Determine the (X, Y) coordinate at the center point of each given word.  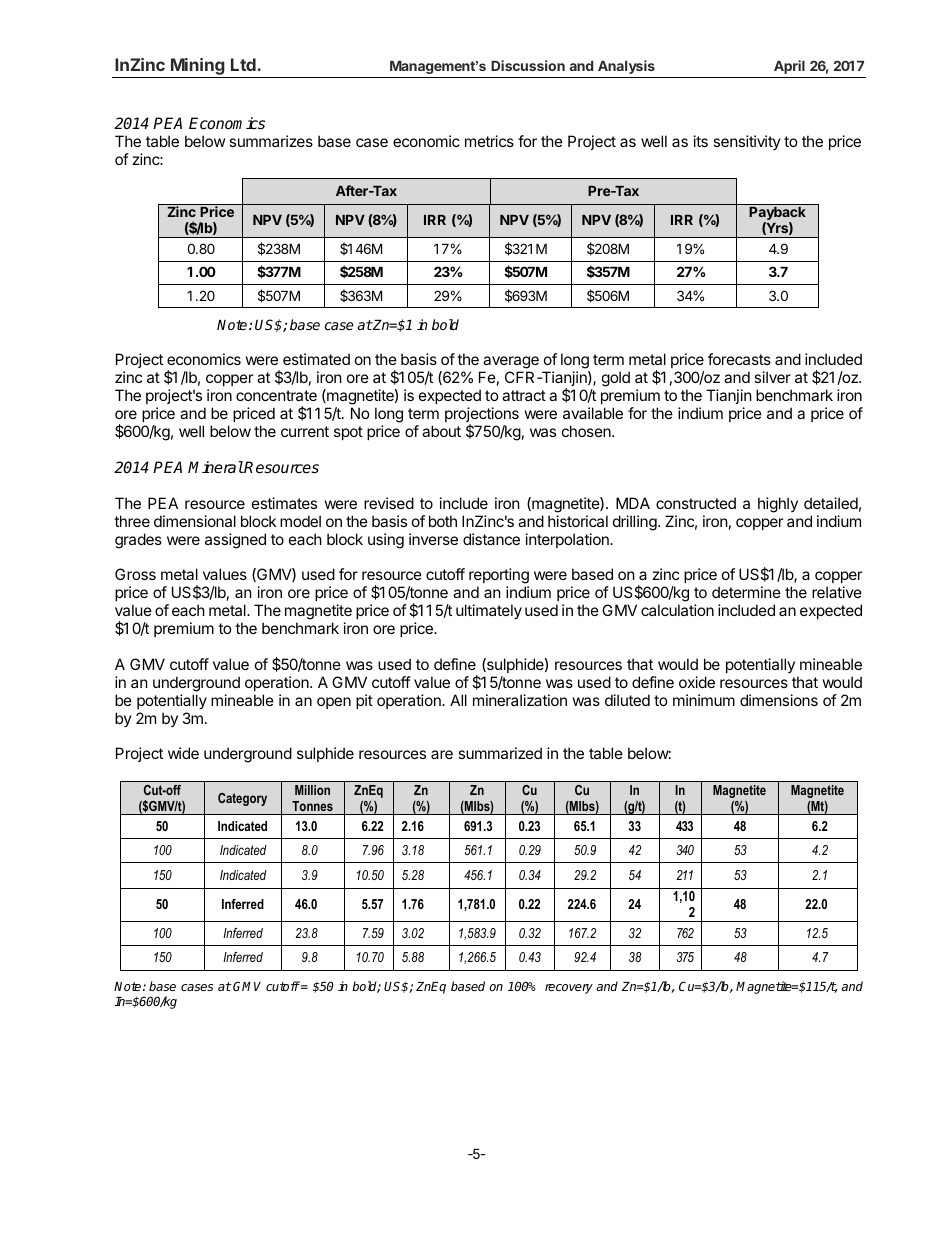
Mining (198, 68)
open (334, 703)
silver (772, 377)
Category (242, 799)
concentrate (276, 395)
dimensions (779, 700)
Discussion (528, 65)
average (510, 364)
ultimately (489, 611)
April (789, 67)
